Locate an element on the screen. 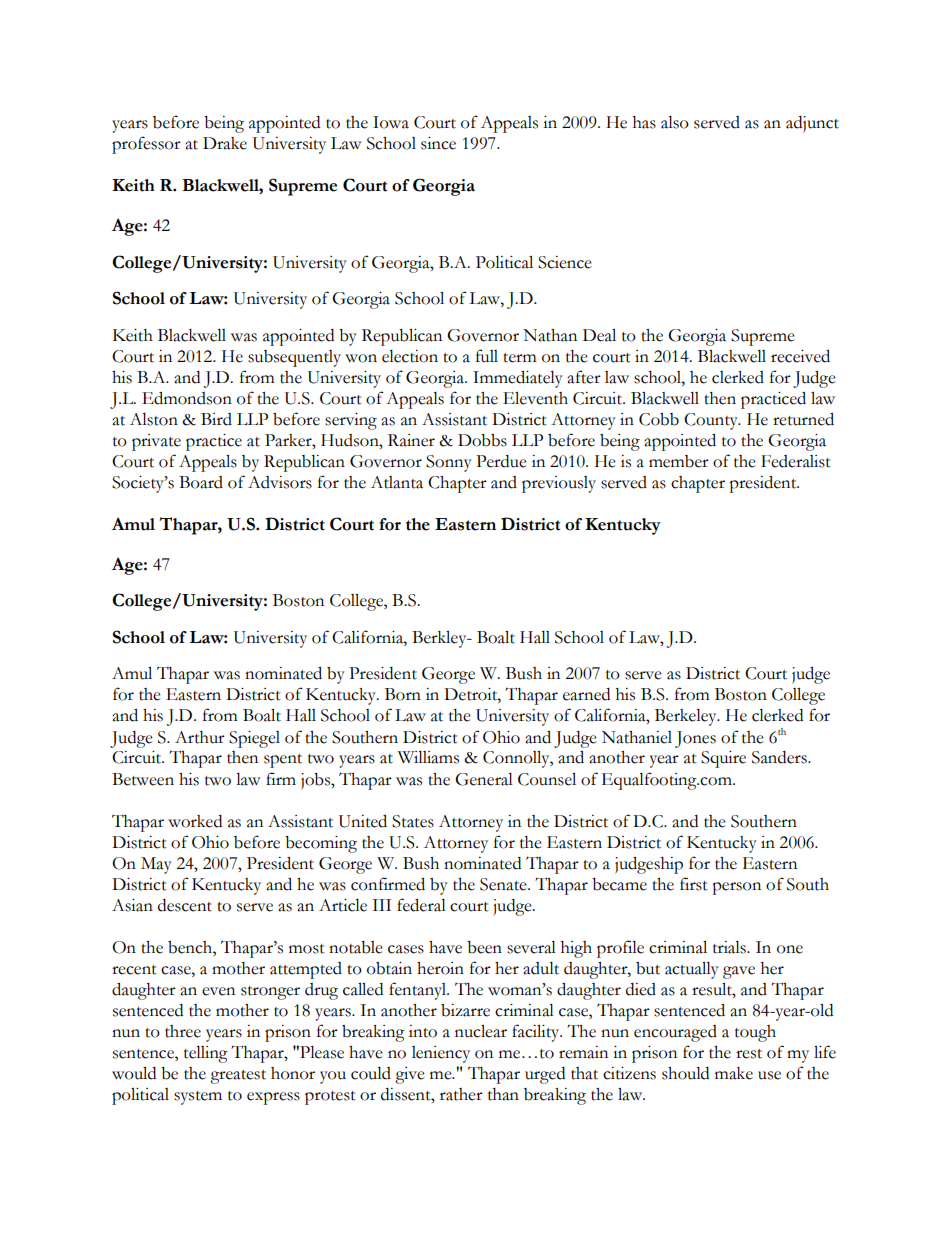 This screenshot has height=1233, width=952. rather is located at coordinates (461, 1094).
